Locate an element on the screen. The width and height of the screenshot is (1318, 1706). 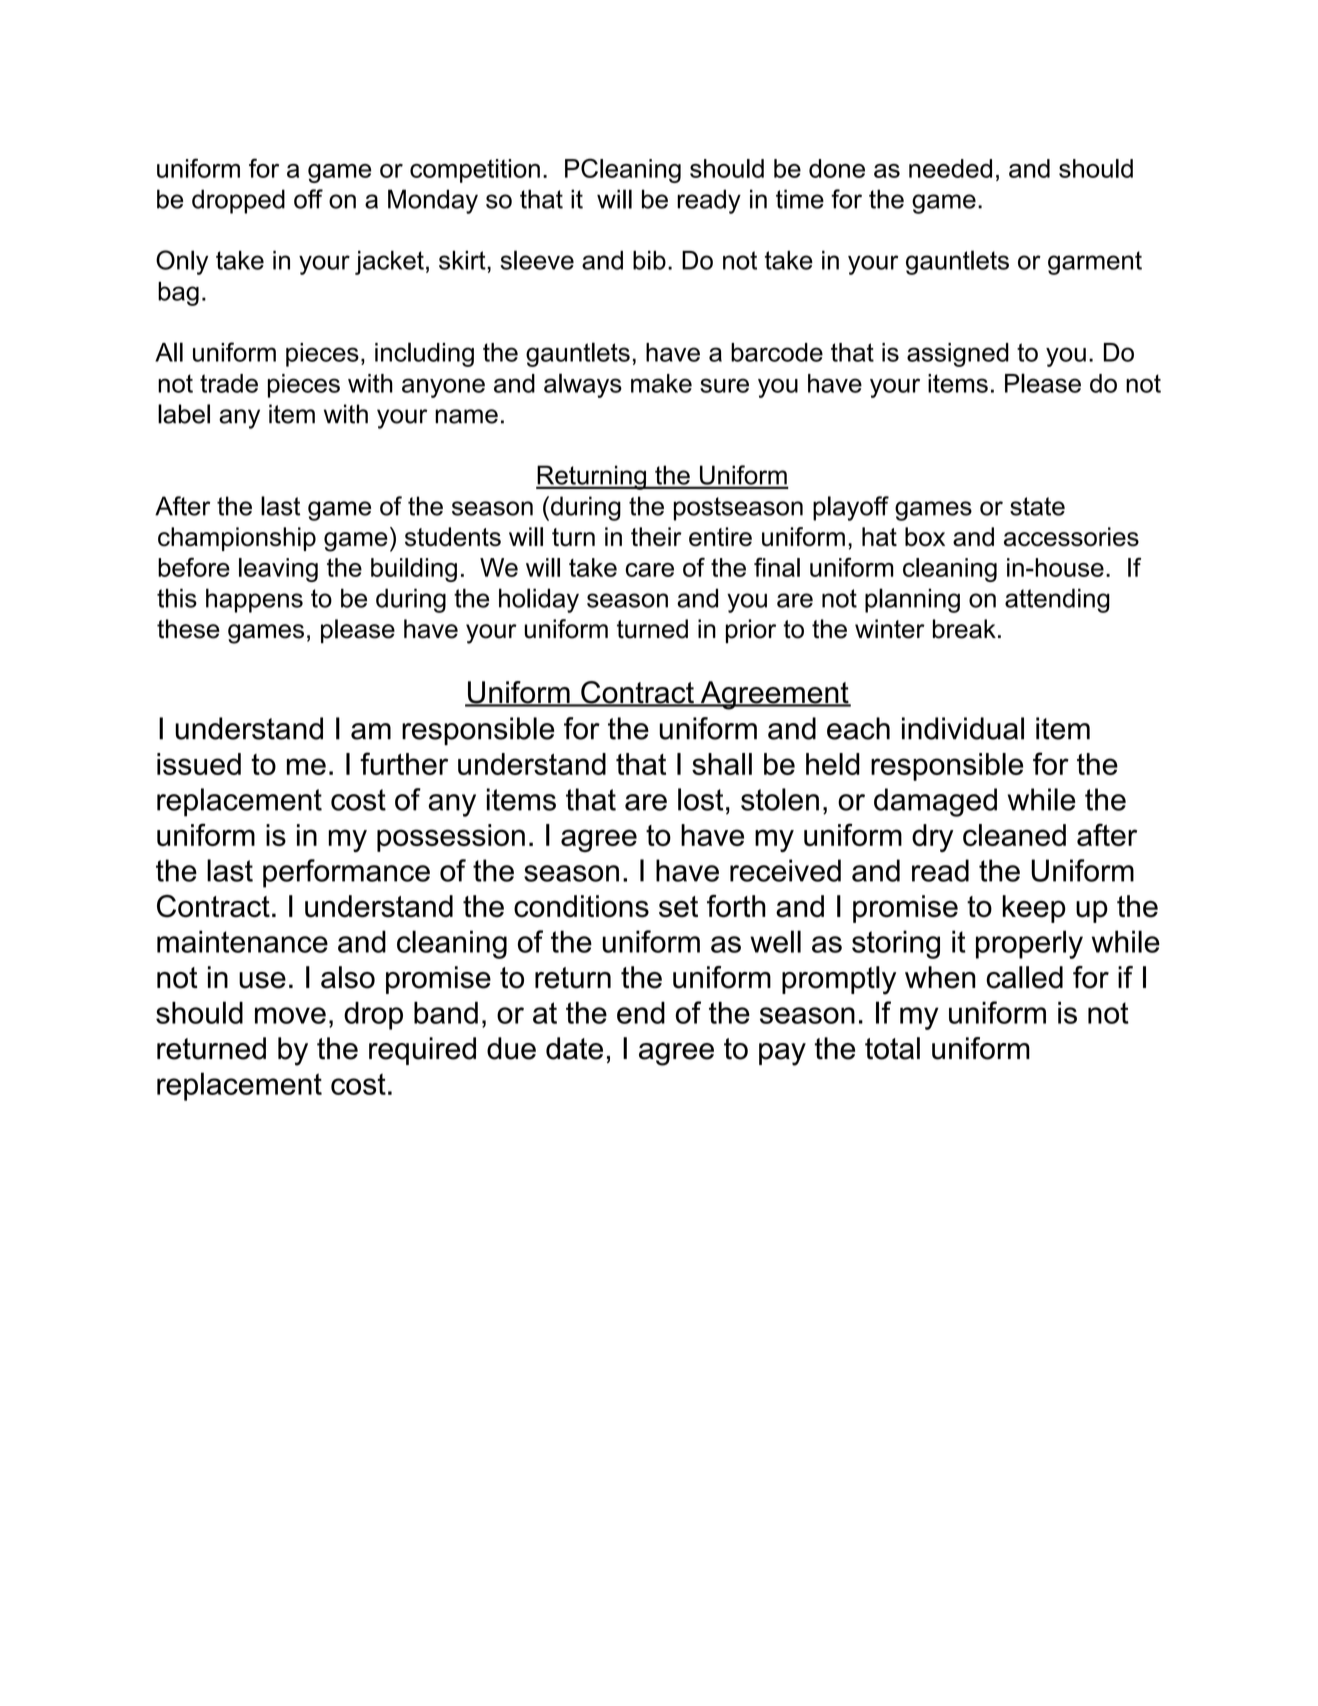
happens is located at coordinates (254, 600).
